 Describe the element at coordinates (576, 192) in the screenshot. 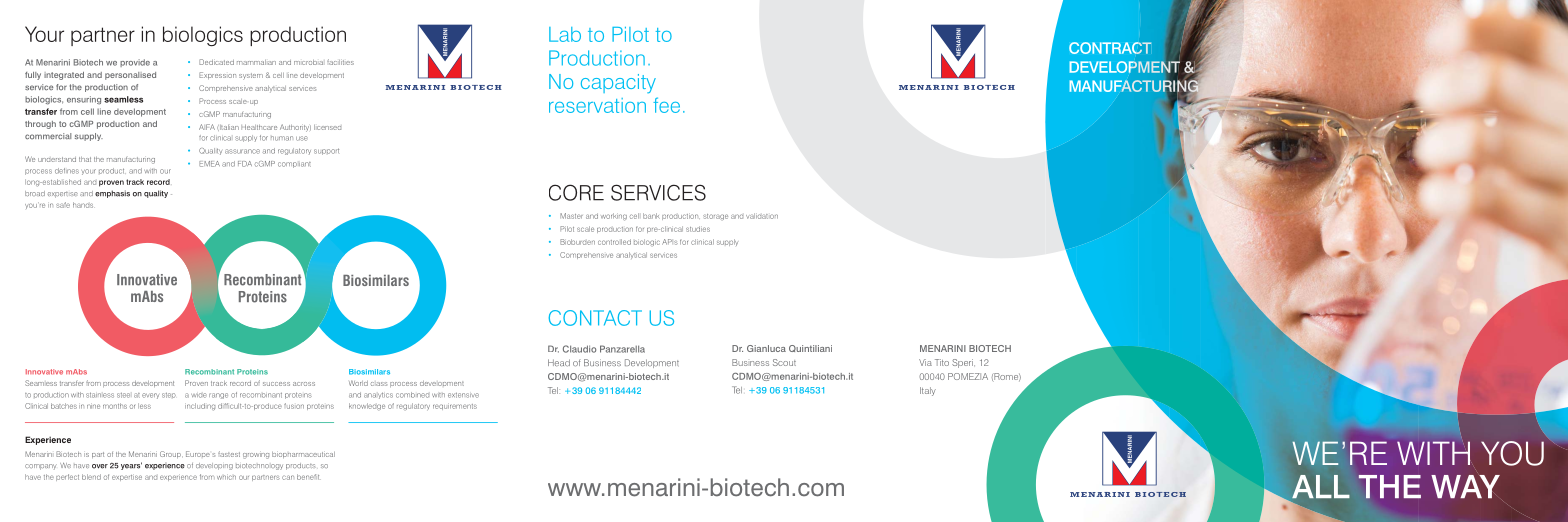

I see `CORE` at that location.
